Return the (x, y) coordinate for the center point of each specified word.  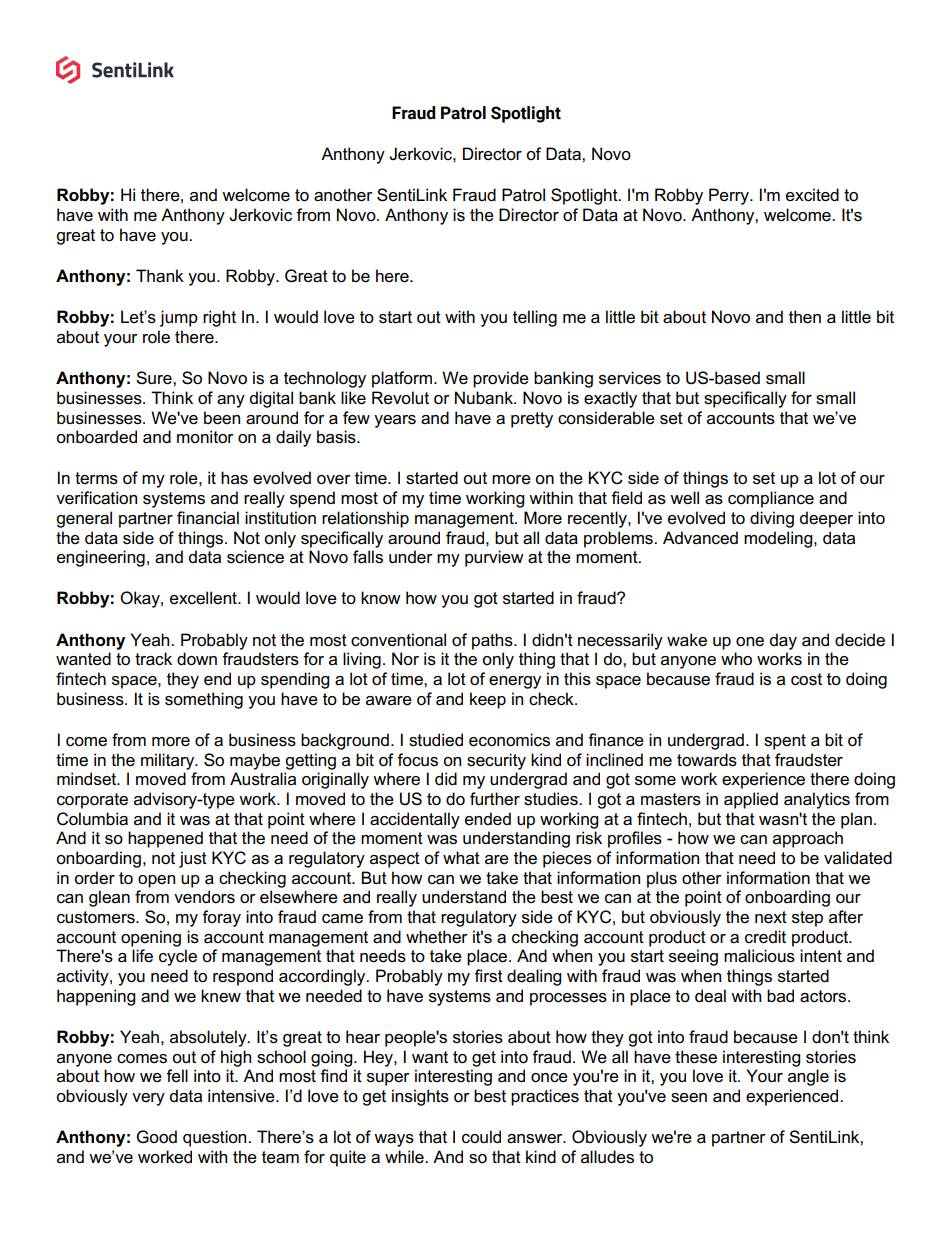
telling (535, 318)
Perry (730, 196)
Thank (160, 276)
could (481, 1137)
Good (157, 1137)
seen (689, 1098)
